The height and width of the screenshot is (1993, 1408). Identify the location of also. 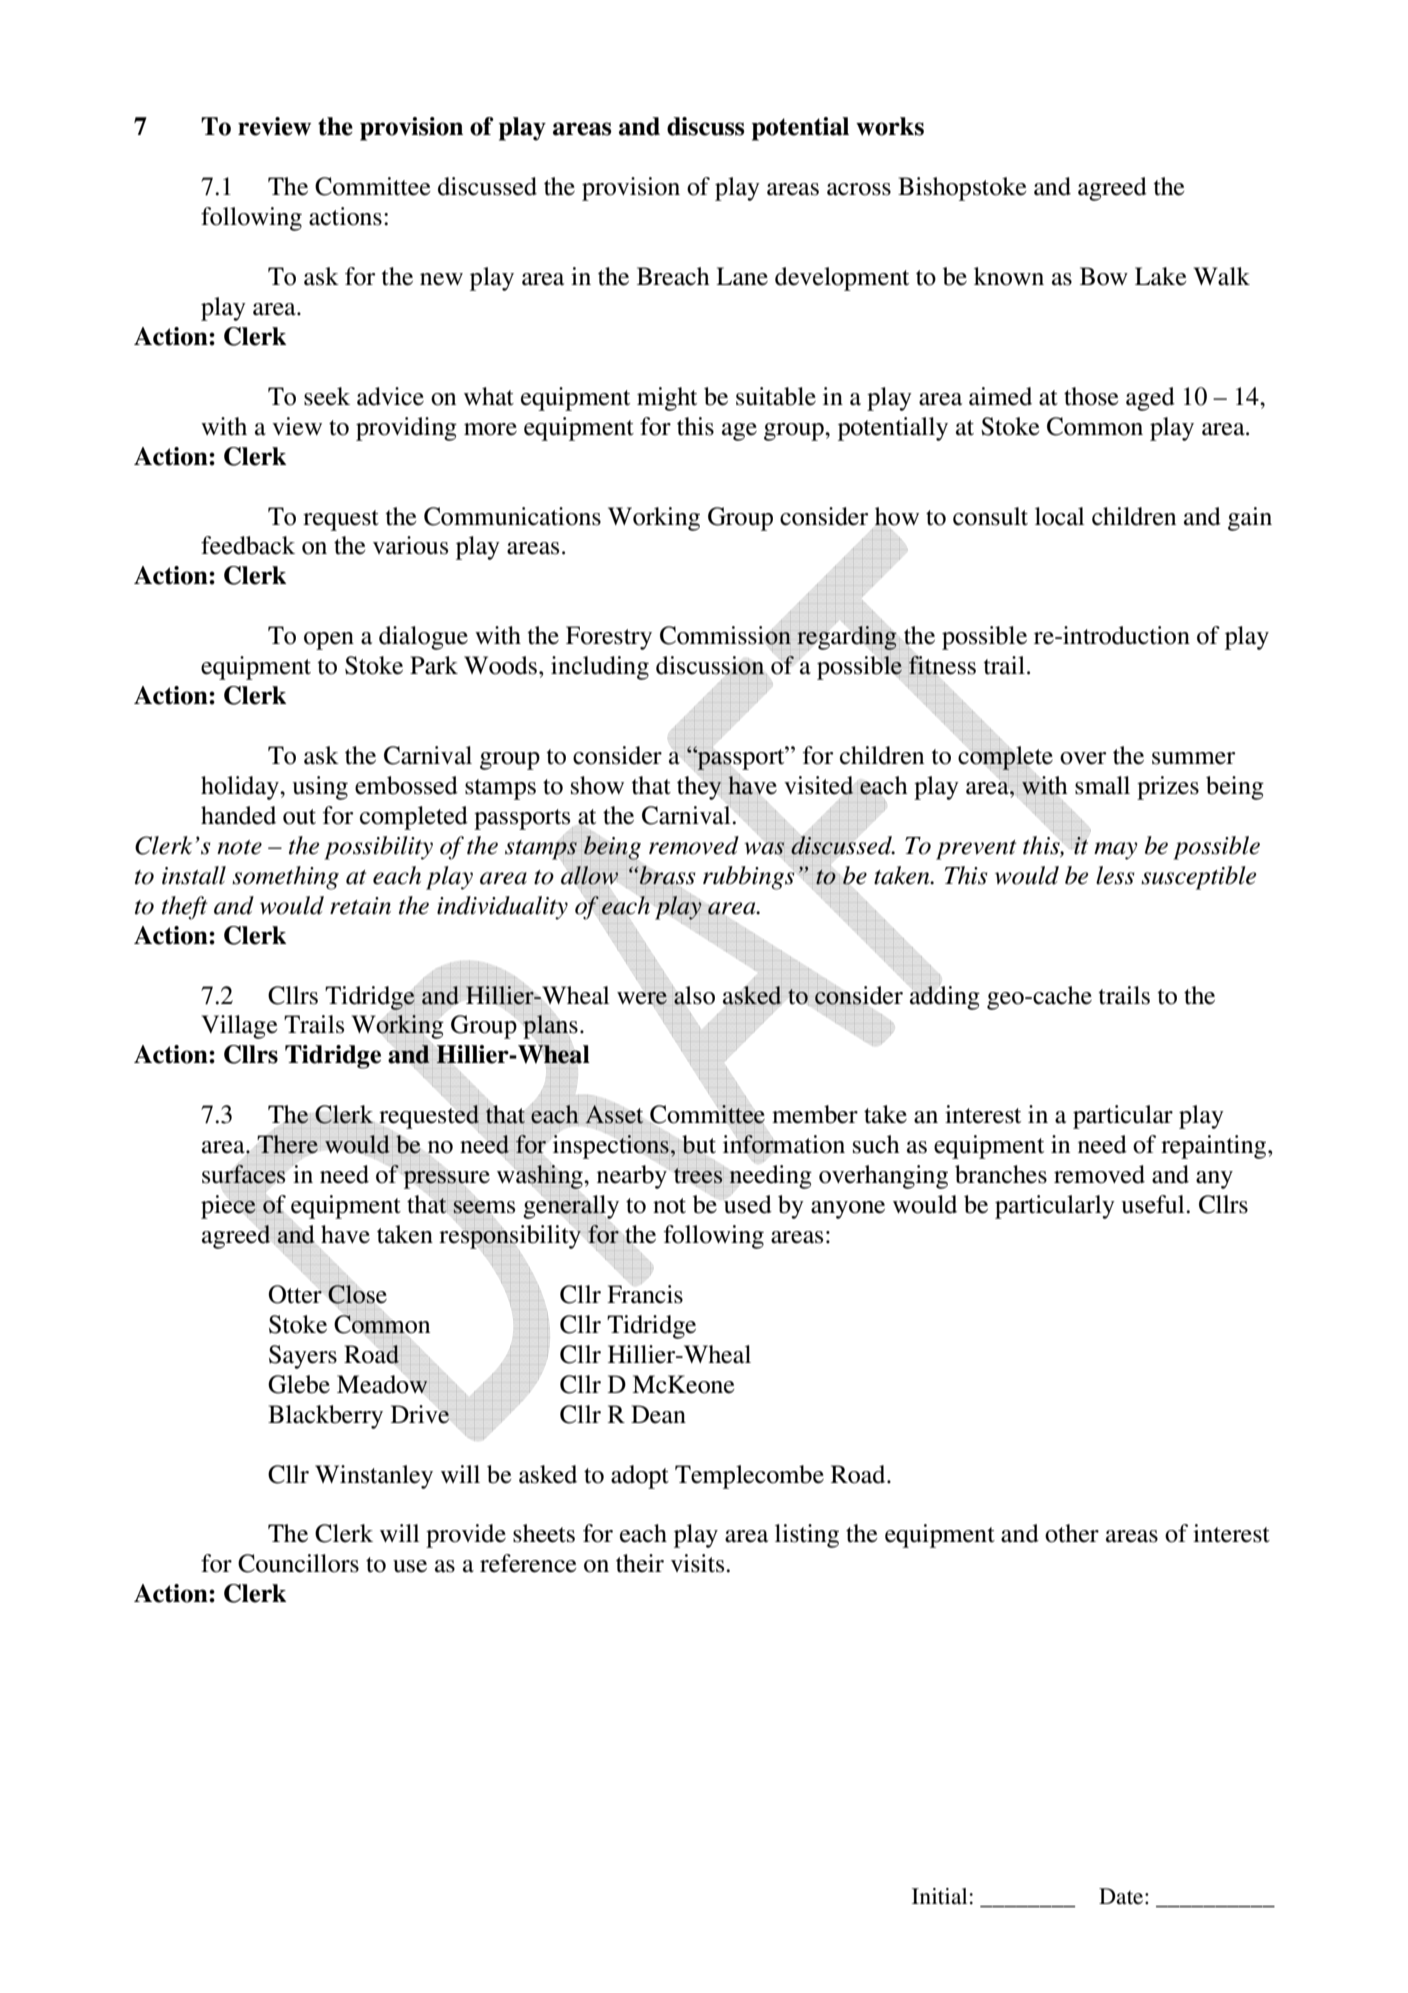
(693, 996).
